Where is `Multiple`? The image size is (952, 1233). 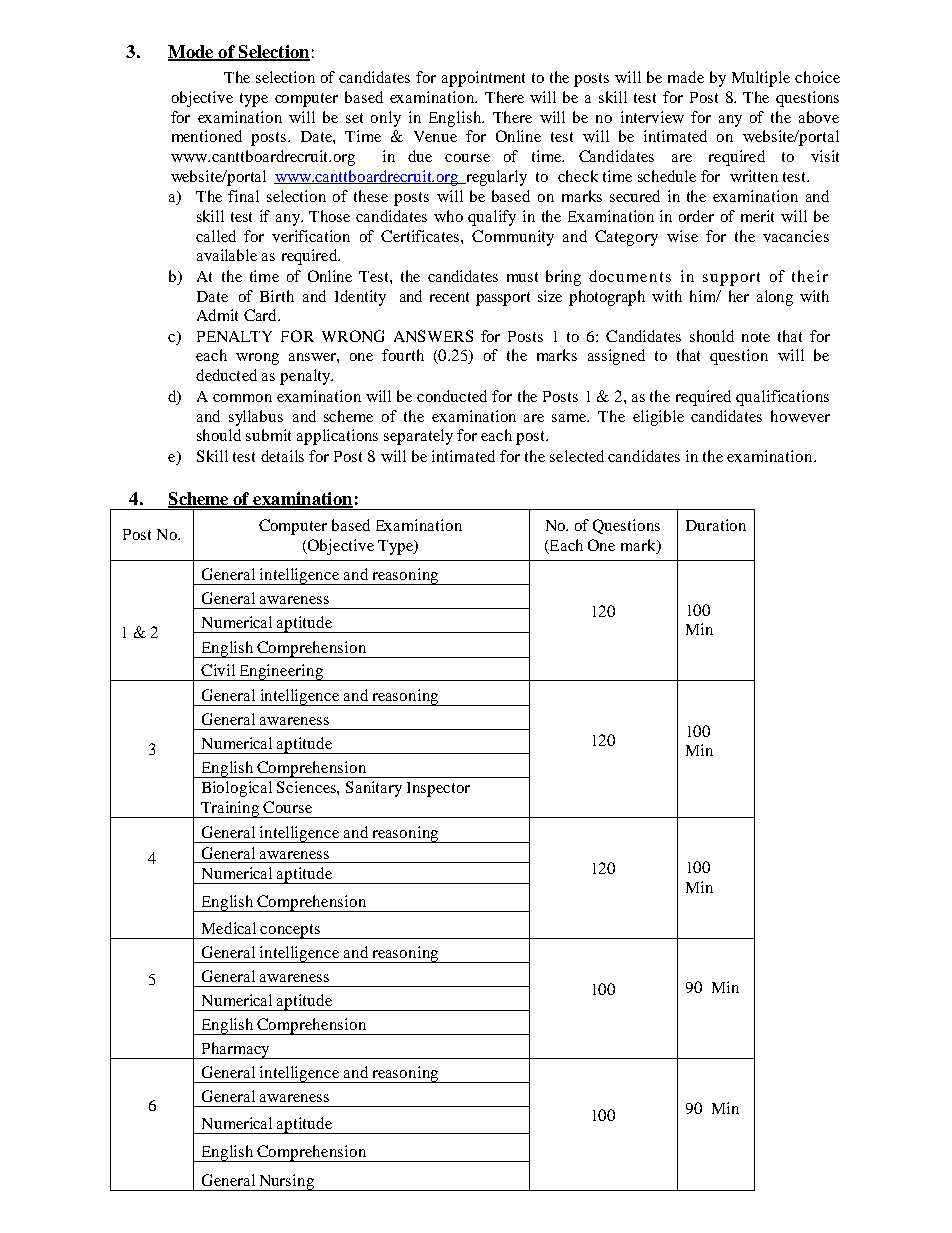 Multiple is located at coordinates (761, 79).
